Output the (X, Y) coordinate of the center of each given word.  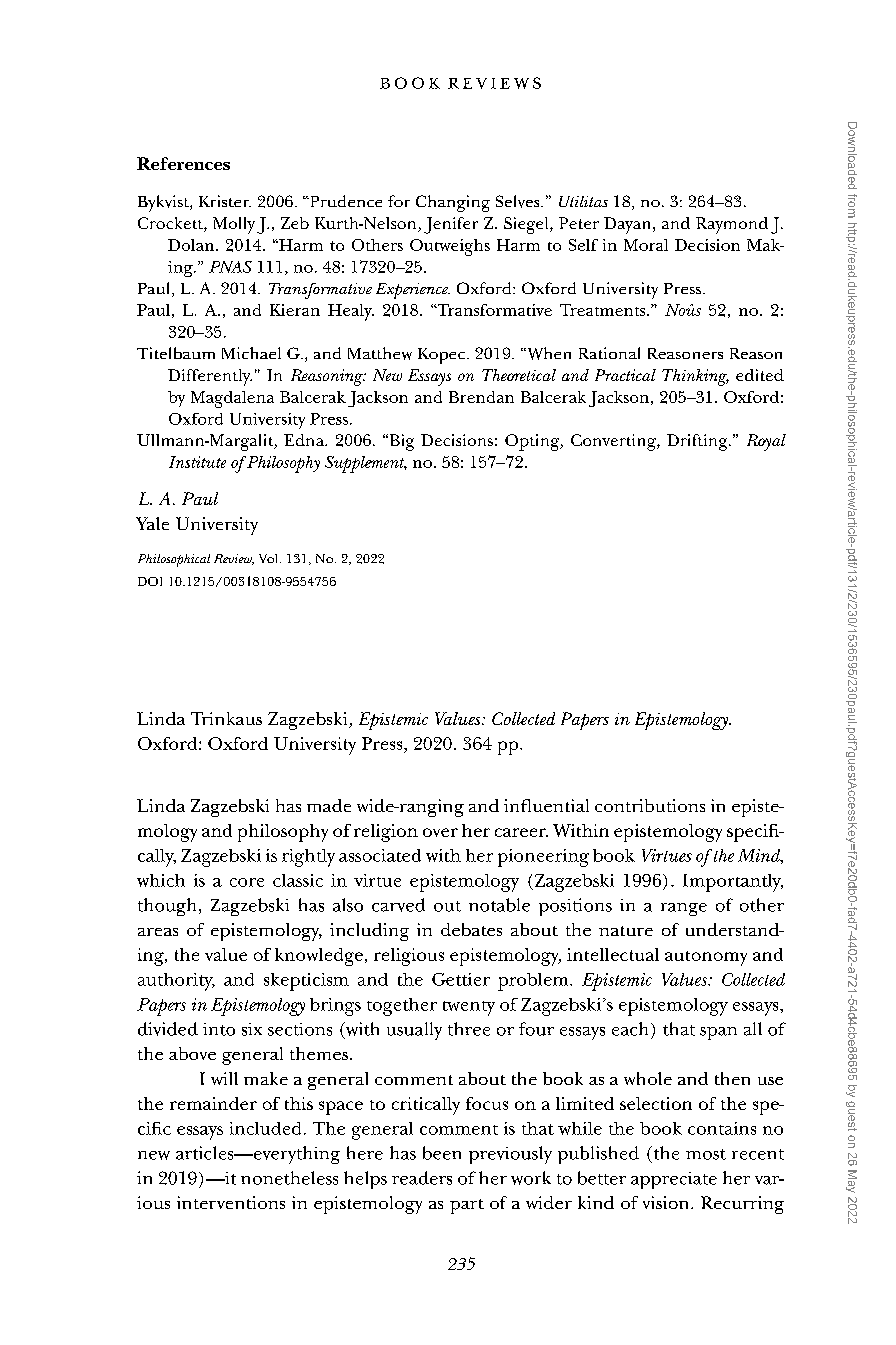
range (684, 909)
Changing (453, 203)
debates (471, 929)
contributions (650, 805)
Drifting (698, 442)
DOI (150, 581)
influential (546, 805)
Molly (234, 225)
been (442, 1153)
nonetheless (289, 1178)
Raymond (732, 225)
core (247, 882)
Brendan (481, 397)
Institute (197, 462)
